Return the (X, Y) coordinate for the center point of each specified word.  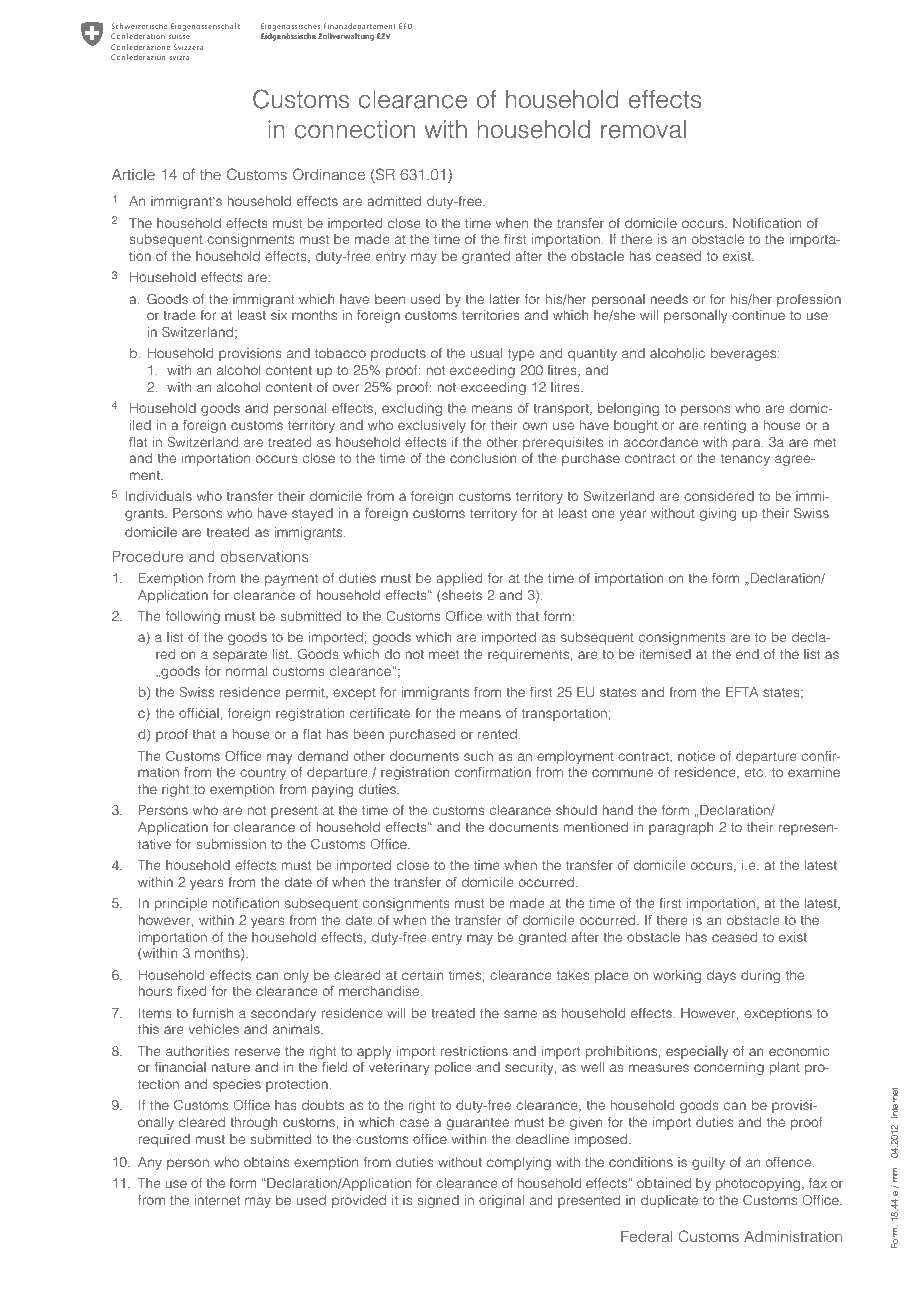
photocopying (758, 1184)
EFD (405, 26)
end (747, 654)
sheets (461, 596)
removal (643, 129)
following (193, 617)
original (501, 1201)
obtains (266, 1162)
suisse (179, 36)
